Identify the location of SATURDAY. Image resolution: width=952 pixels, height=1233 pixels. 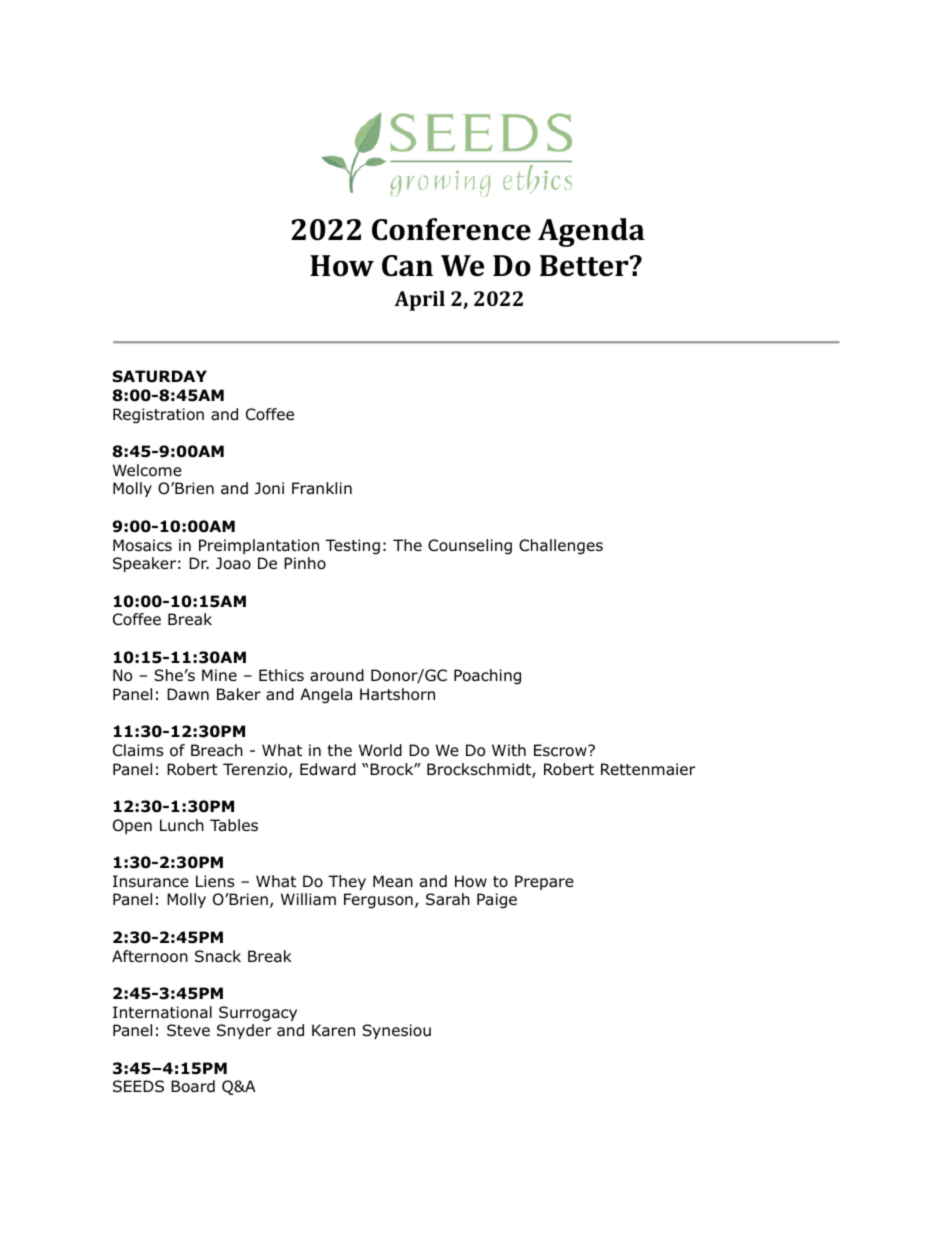
(160, 376).
